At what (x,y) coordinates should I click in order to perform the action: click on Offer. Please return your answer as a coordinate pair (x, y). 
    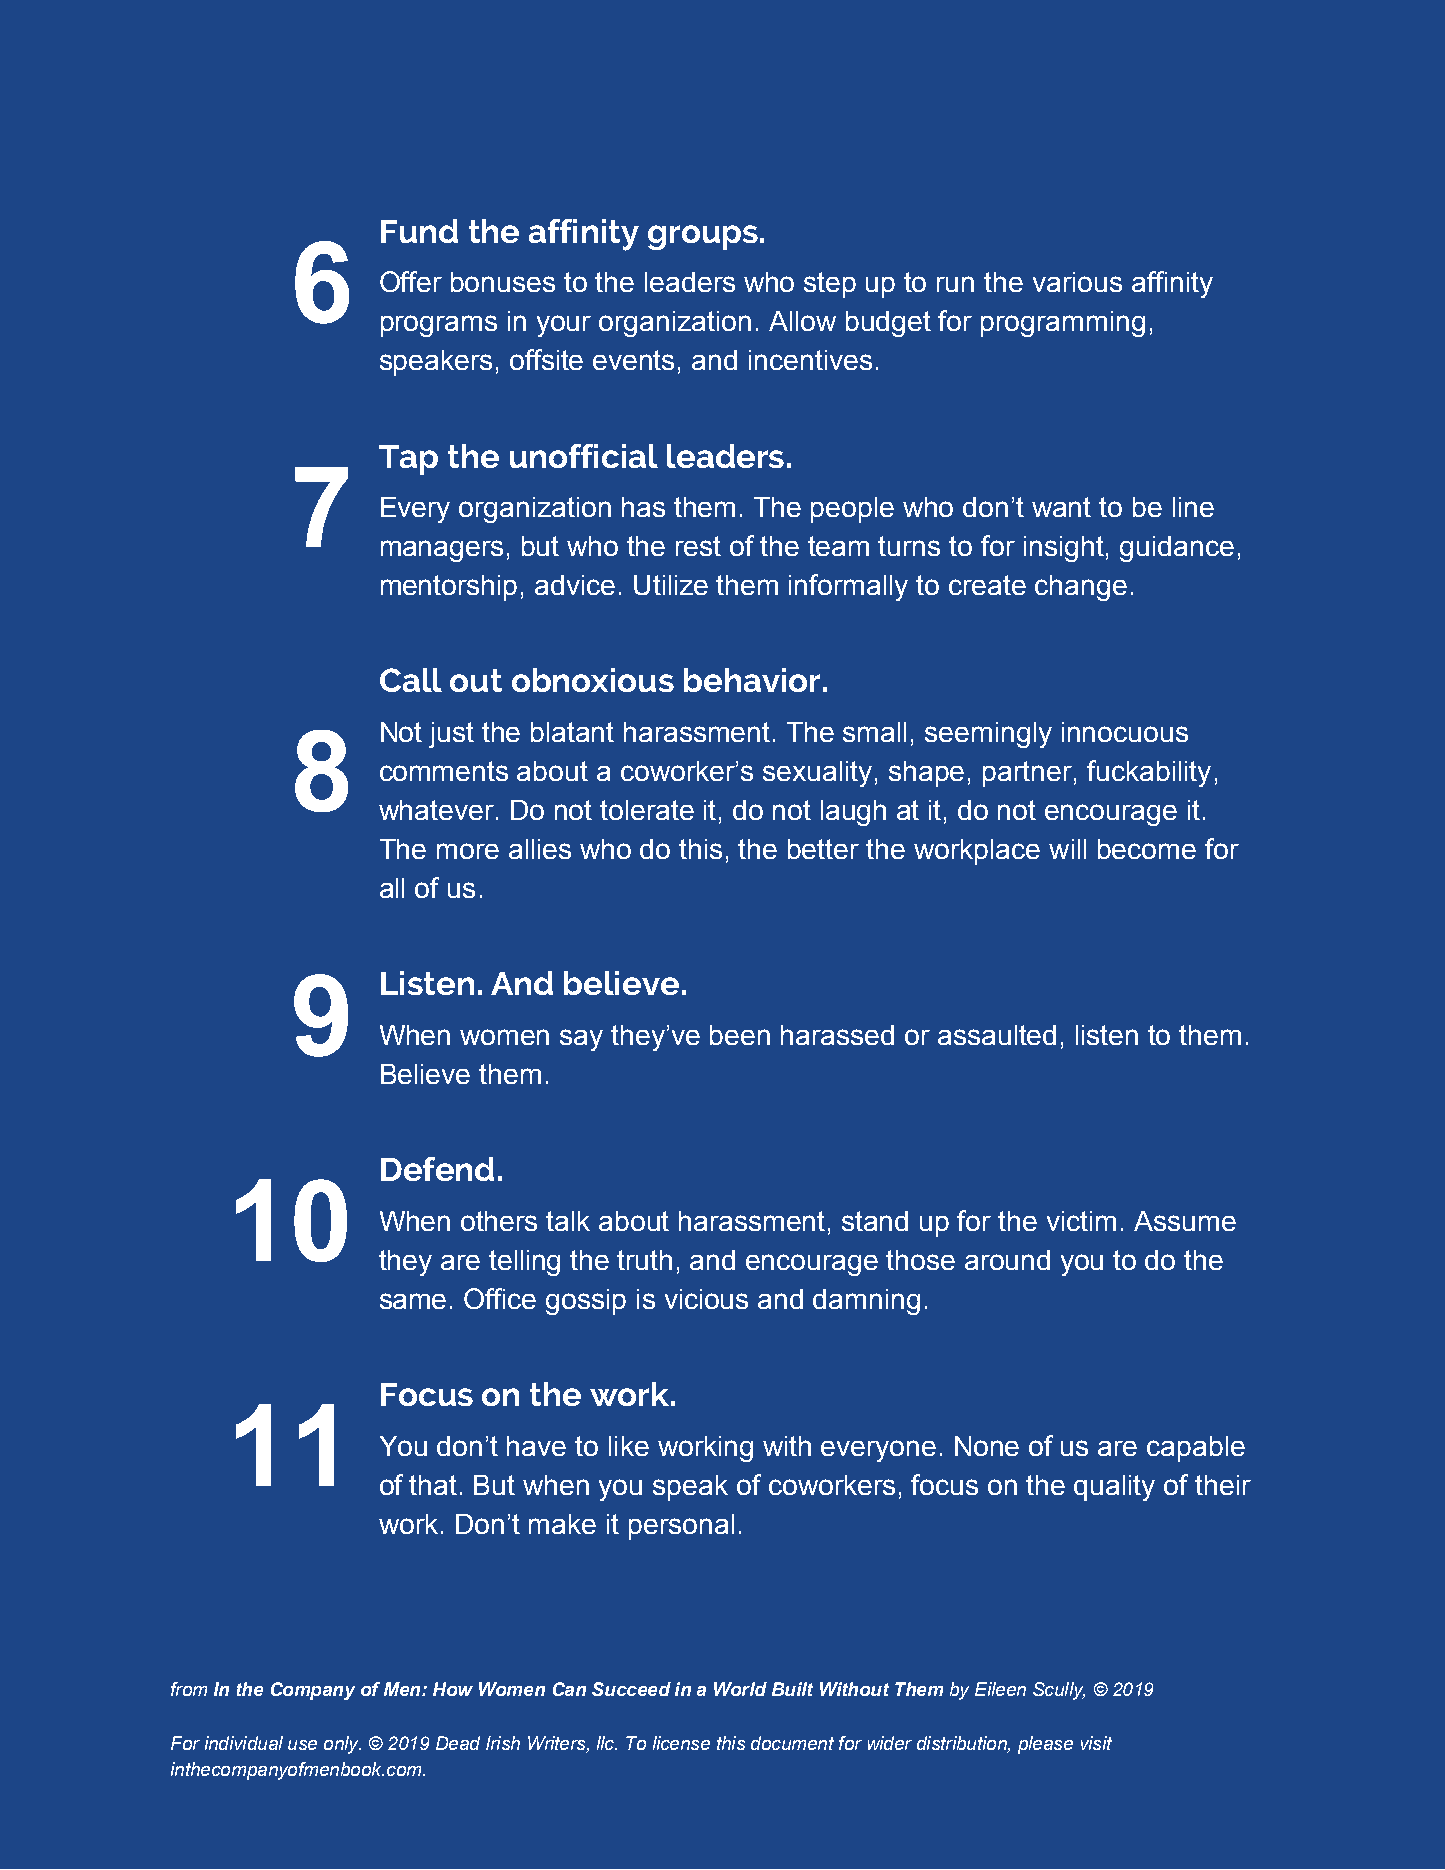
    Looking at the image, I should click on (411, 281).
